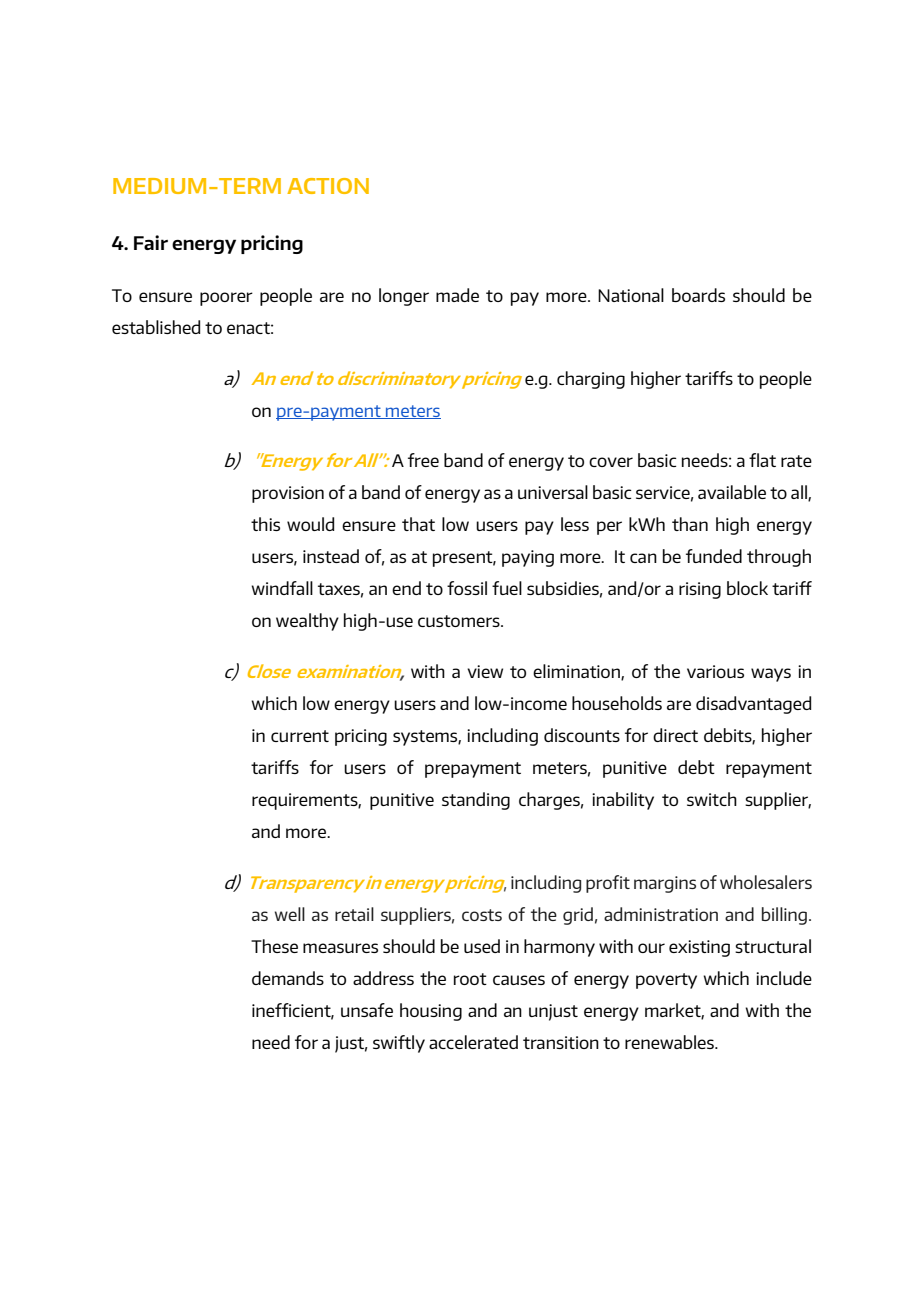 This image has height=1307, width=924. What do you see at coordinates (151, 242) in the image?
I see `Fair` at bounding box center [151, 242].
